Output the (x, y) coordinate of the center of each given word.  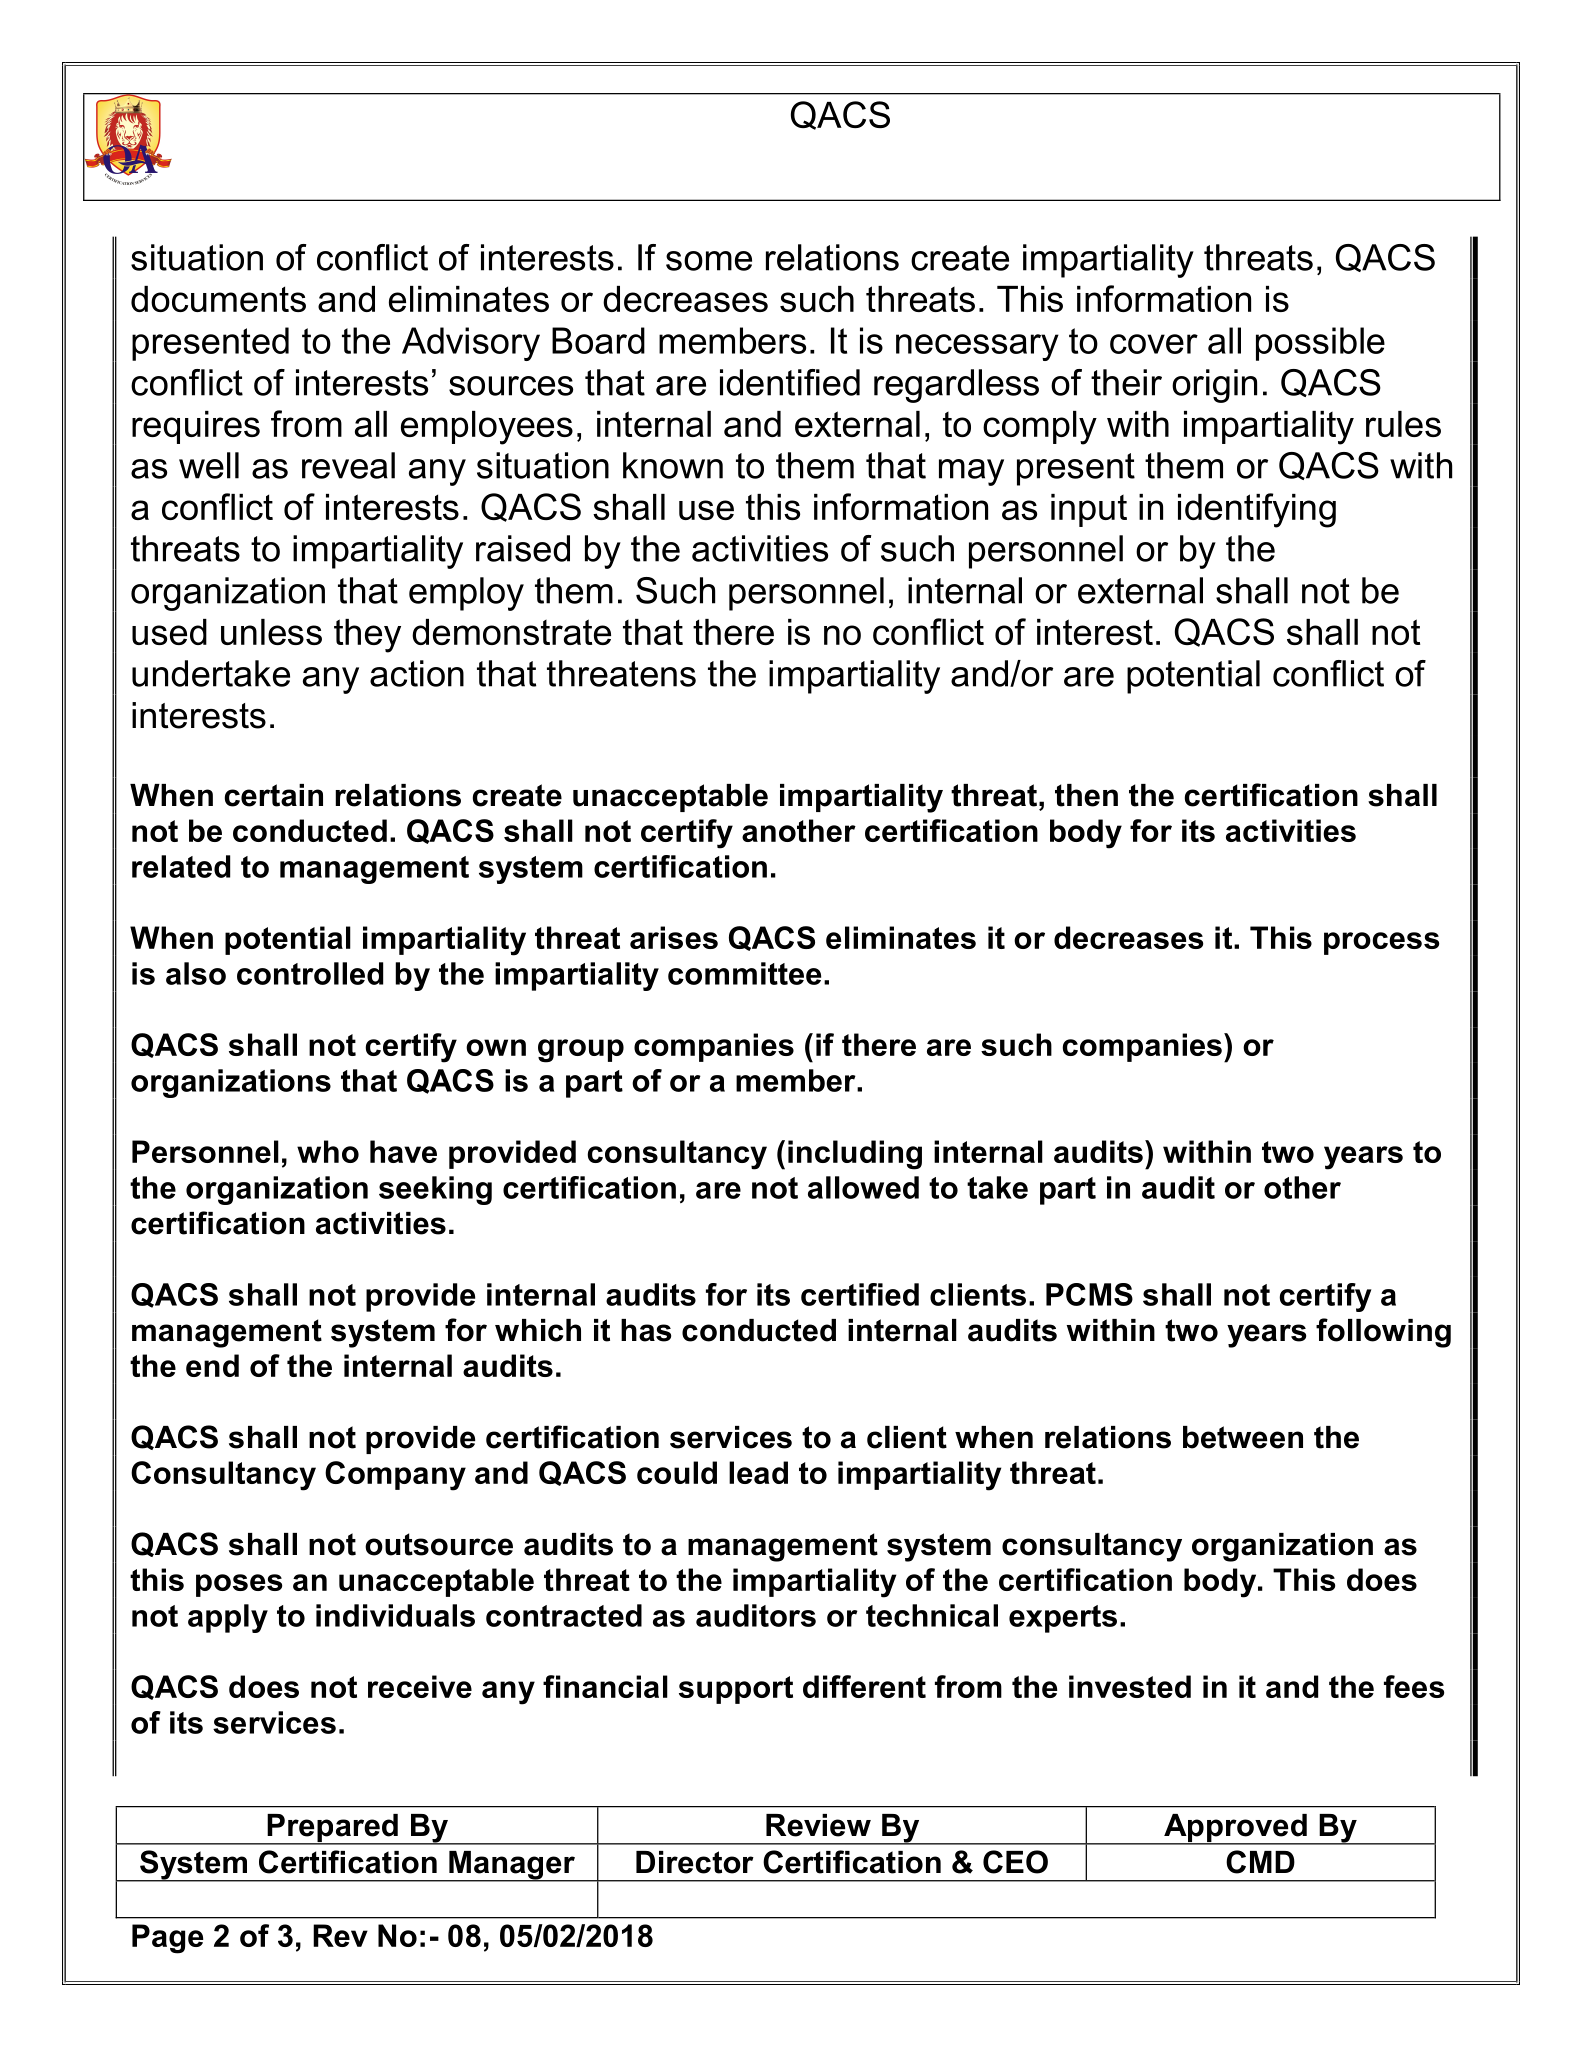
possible (1320, 344)
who (328, 1151)
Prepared (332, 1829)
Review (818, 1825)
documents (218, 299)
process (1381, 943)
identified (790, 382)
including (855, 1155)
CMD (1260, 1862)
